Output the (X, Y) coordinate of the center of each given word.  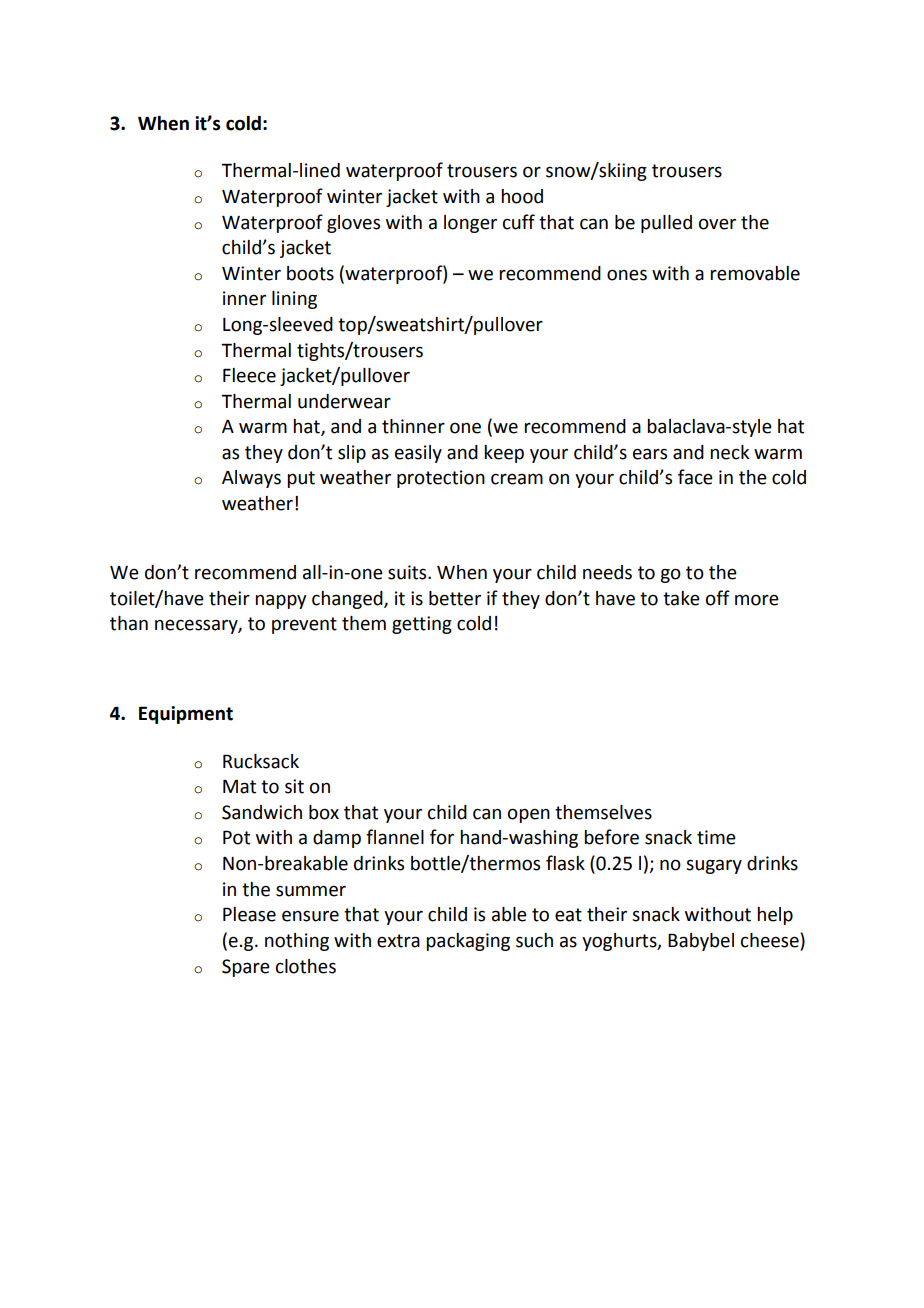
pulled (666, 224)
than (129, 623)
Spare (246, 968)
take (681, 598)
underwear (344, 401)
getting (422, 625)
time (716, 837)
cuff (519, 222)
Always (251, 479)
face (695, 477)
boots (310, 273)
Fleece (249, 375)
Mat (239, 786)
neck (729, 452)
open (529, 815)
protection (441, 479)
